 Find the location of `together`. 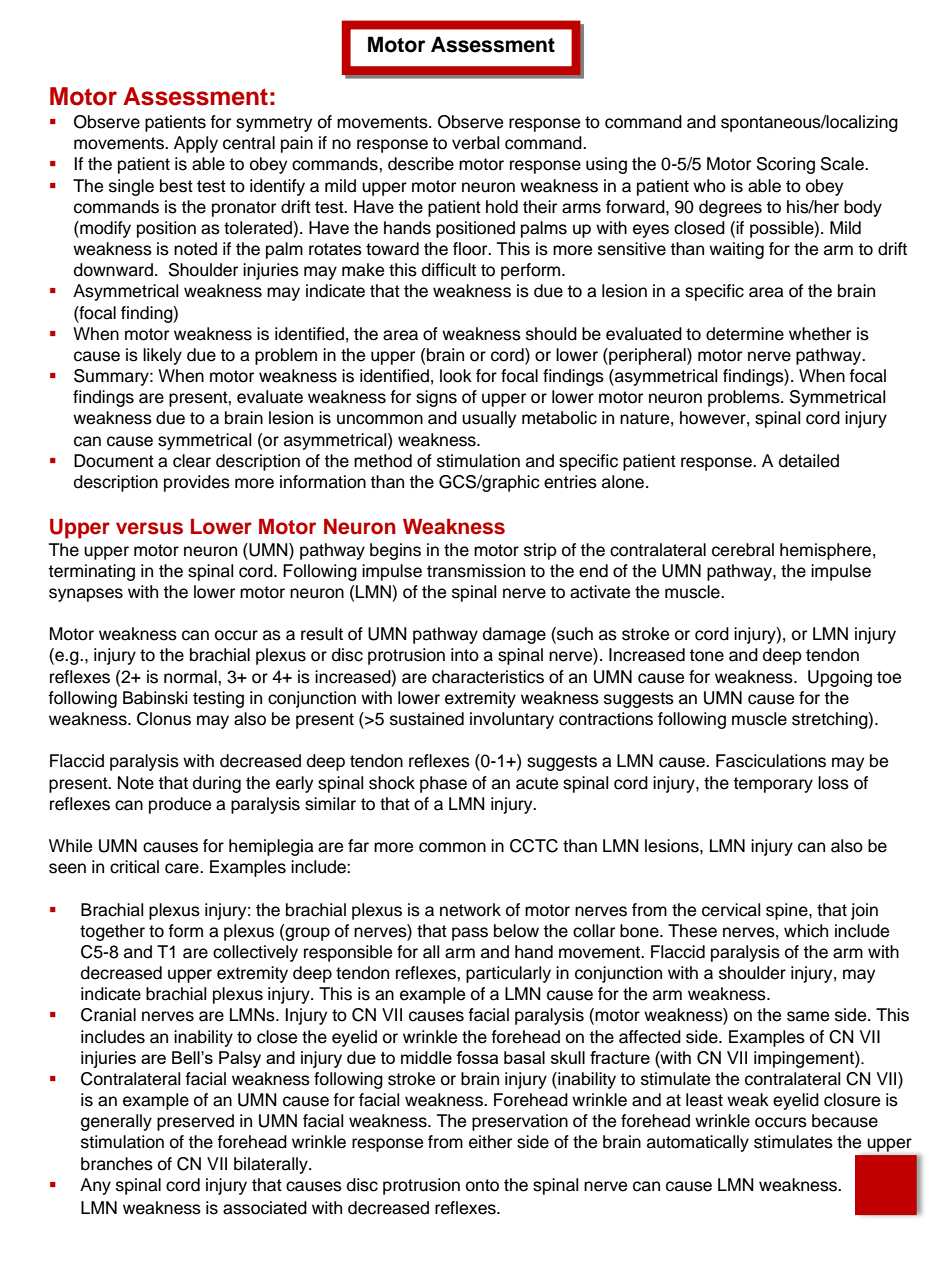

together is located at coordinates (112, 932).
